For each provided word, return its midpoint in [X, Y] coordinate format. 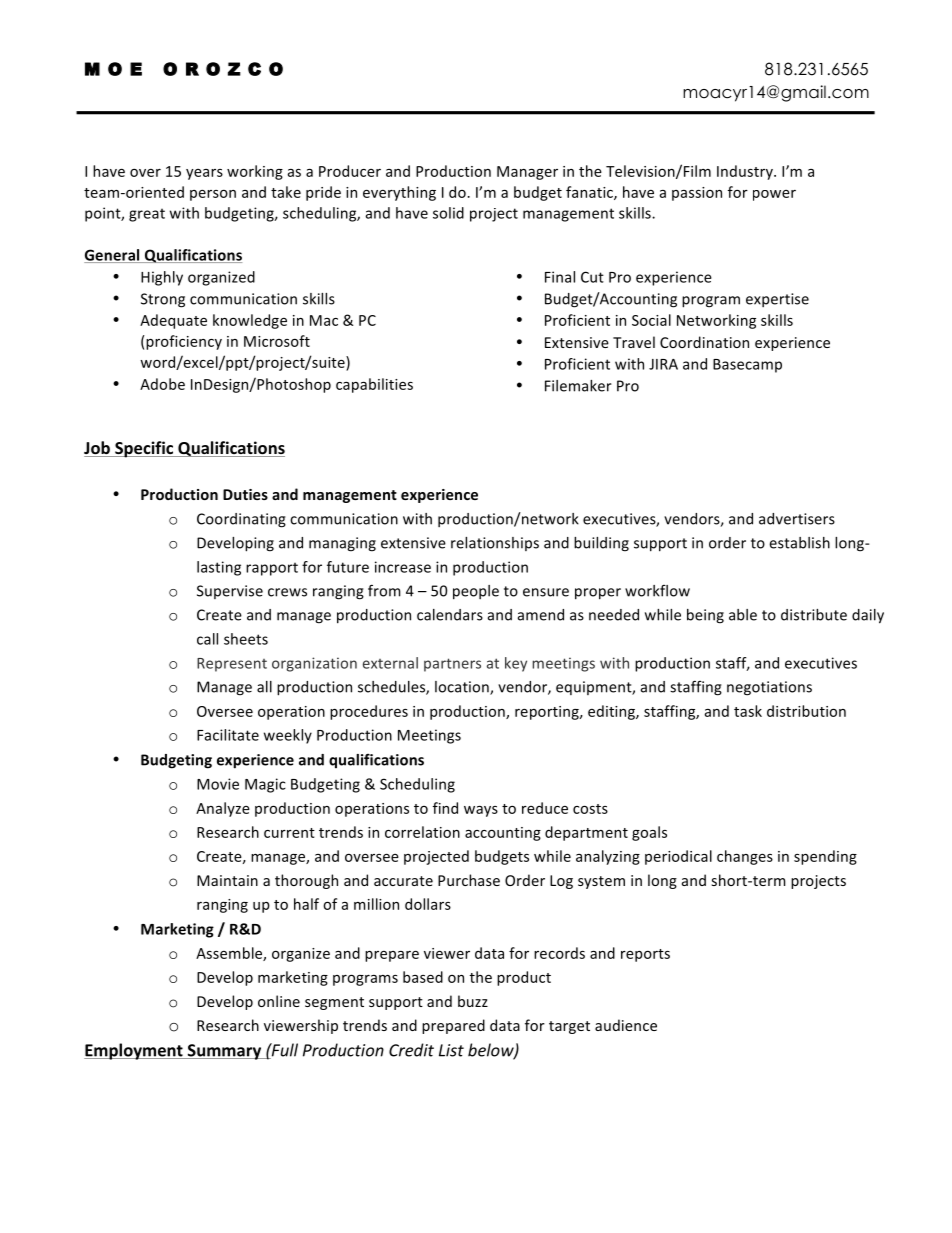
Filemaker [578, 386]
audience [626, 1025]
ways [481, 811]
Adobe [162, 384]
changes [745, 857]
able [743, 615]
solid [448, 213]
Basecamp [747, 366]
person [213, 195]
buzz [473, 1001]
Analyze [223, 809]
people [476, 592]
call [207, 639]
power [774, 195]
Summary [224, 1052]
